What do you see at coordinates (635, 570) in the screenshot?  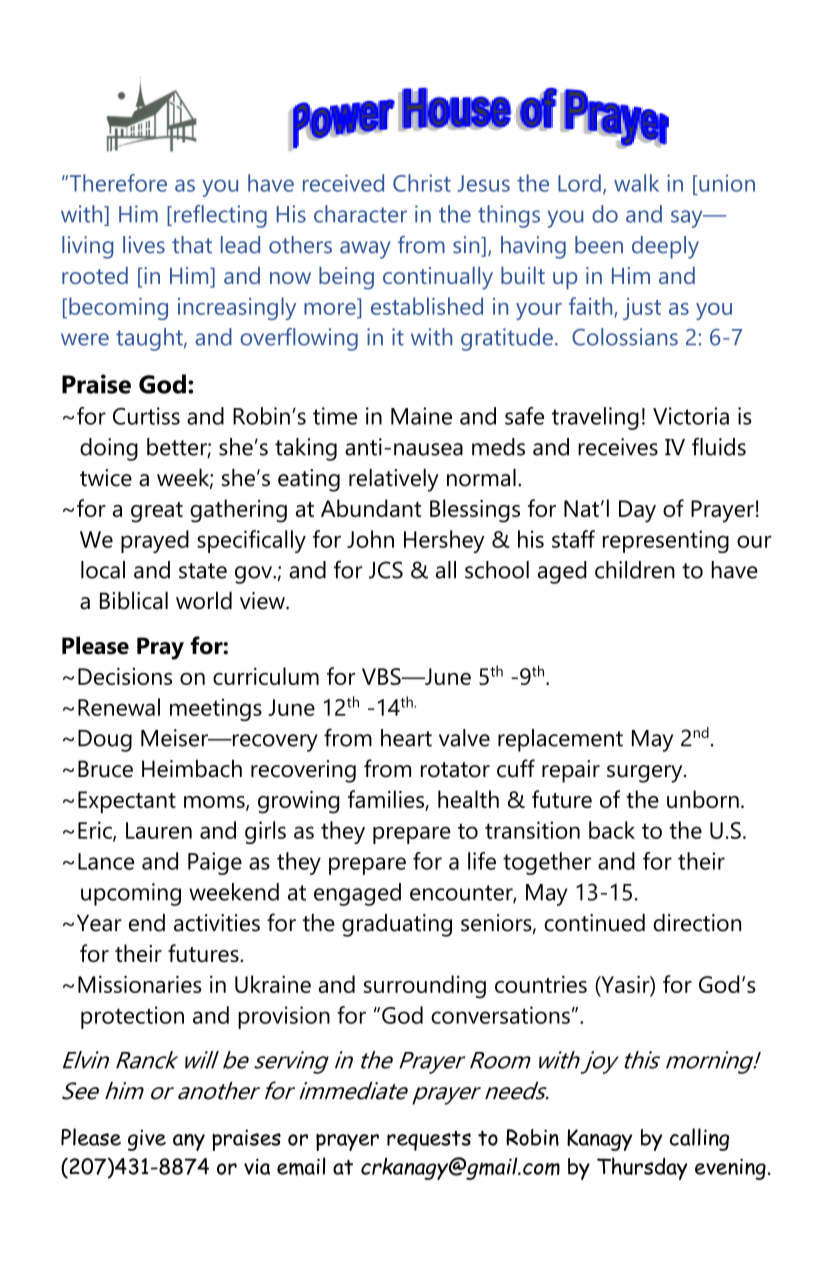 I see `children` at bounding box center [635, 570].
